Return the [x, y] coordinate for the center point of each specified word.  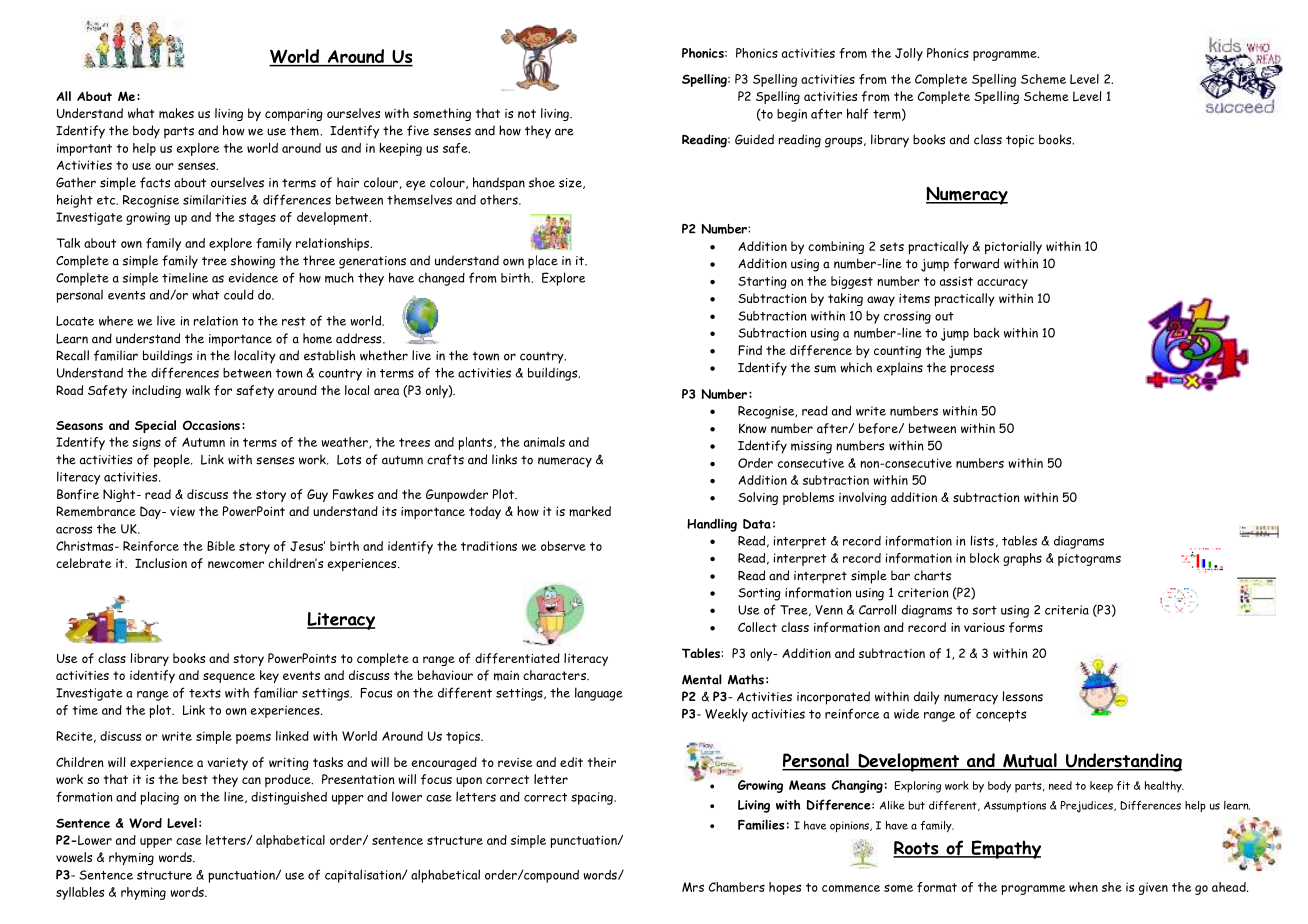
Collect [757, 627]
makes [176, 113]
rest [294, 321]
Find [750, 350]
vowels [74, 857]
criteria [1067, 610]
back [987, 332]
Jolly [909, 54]
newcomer [236, 565]
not [527, 113]
